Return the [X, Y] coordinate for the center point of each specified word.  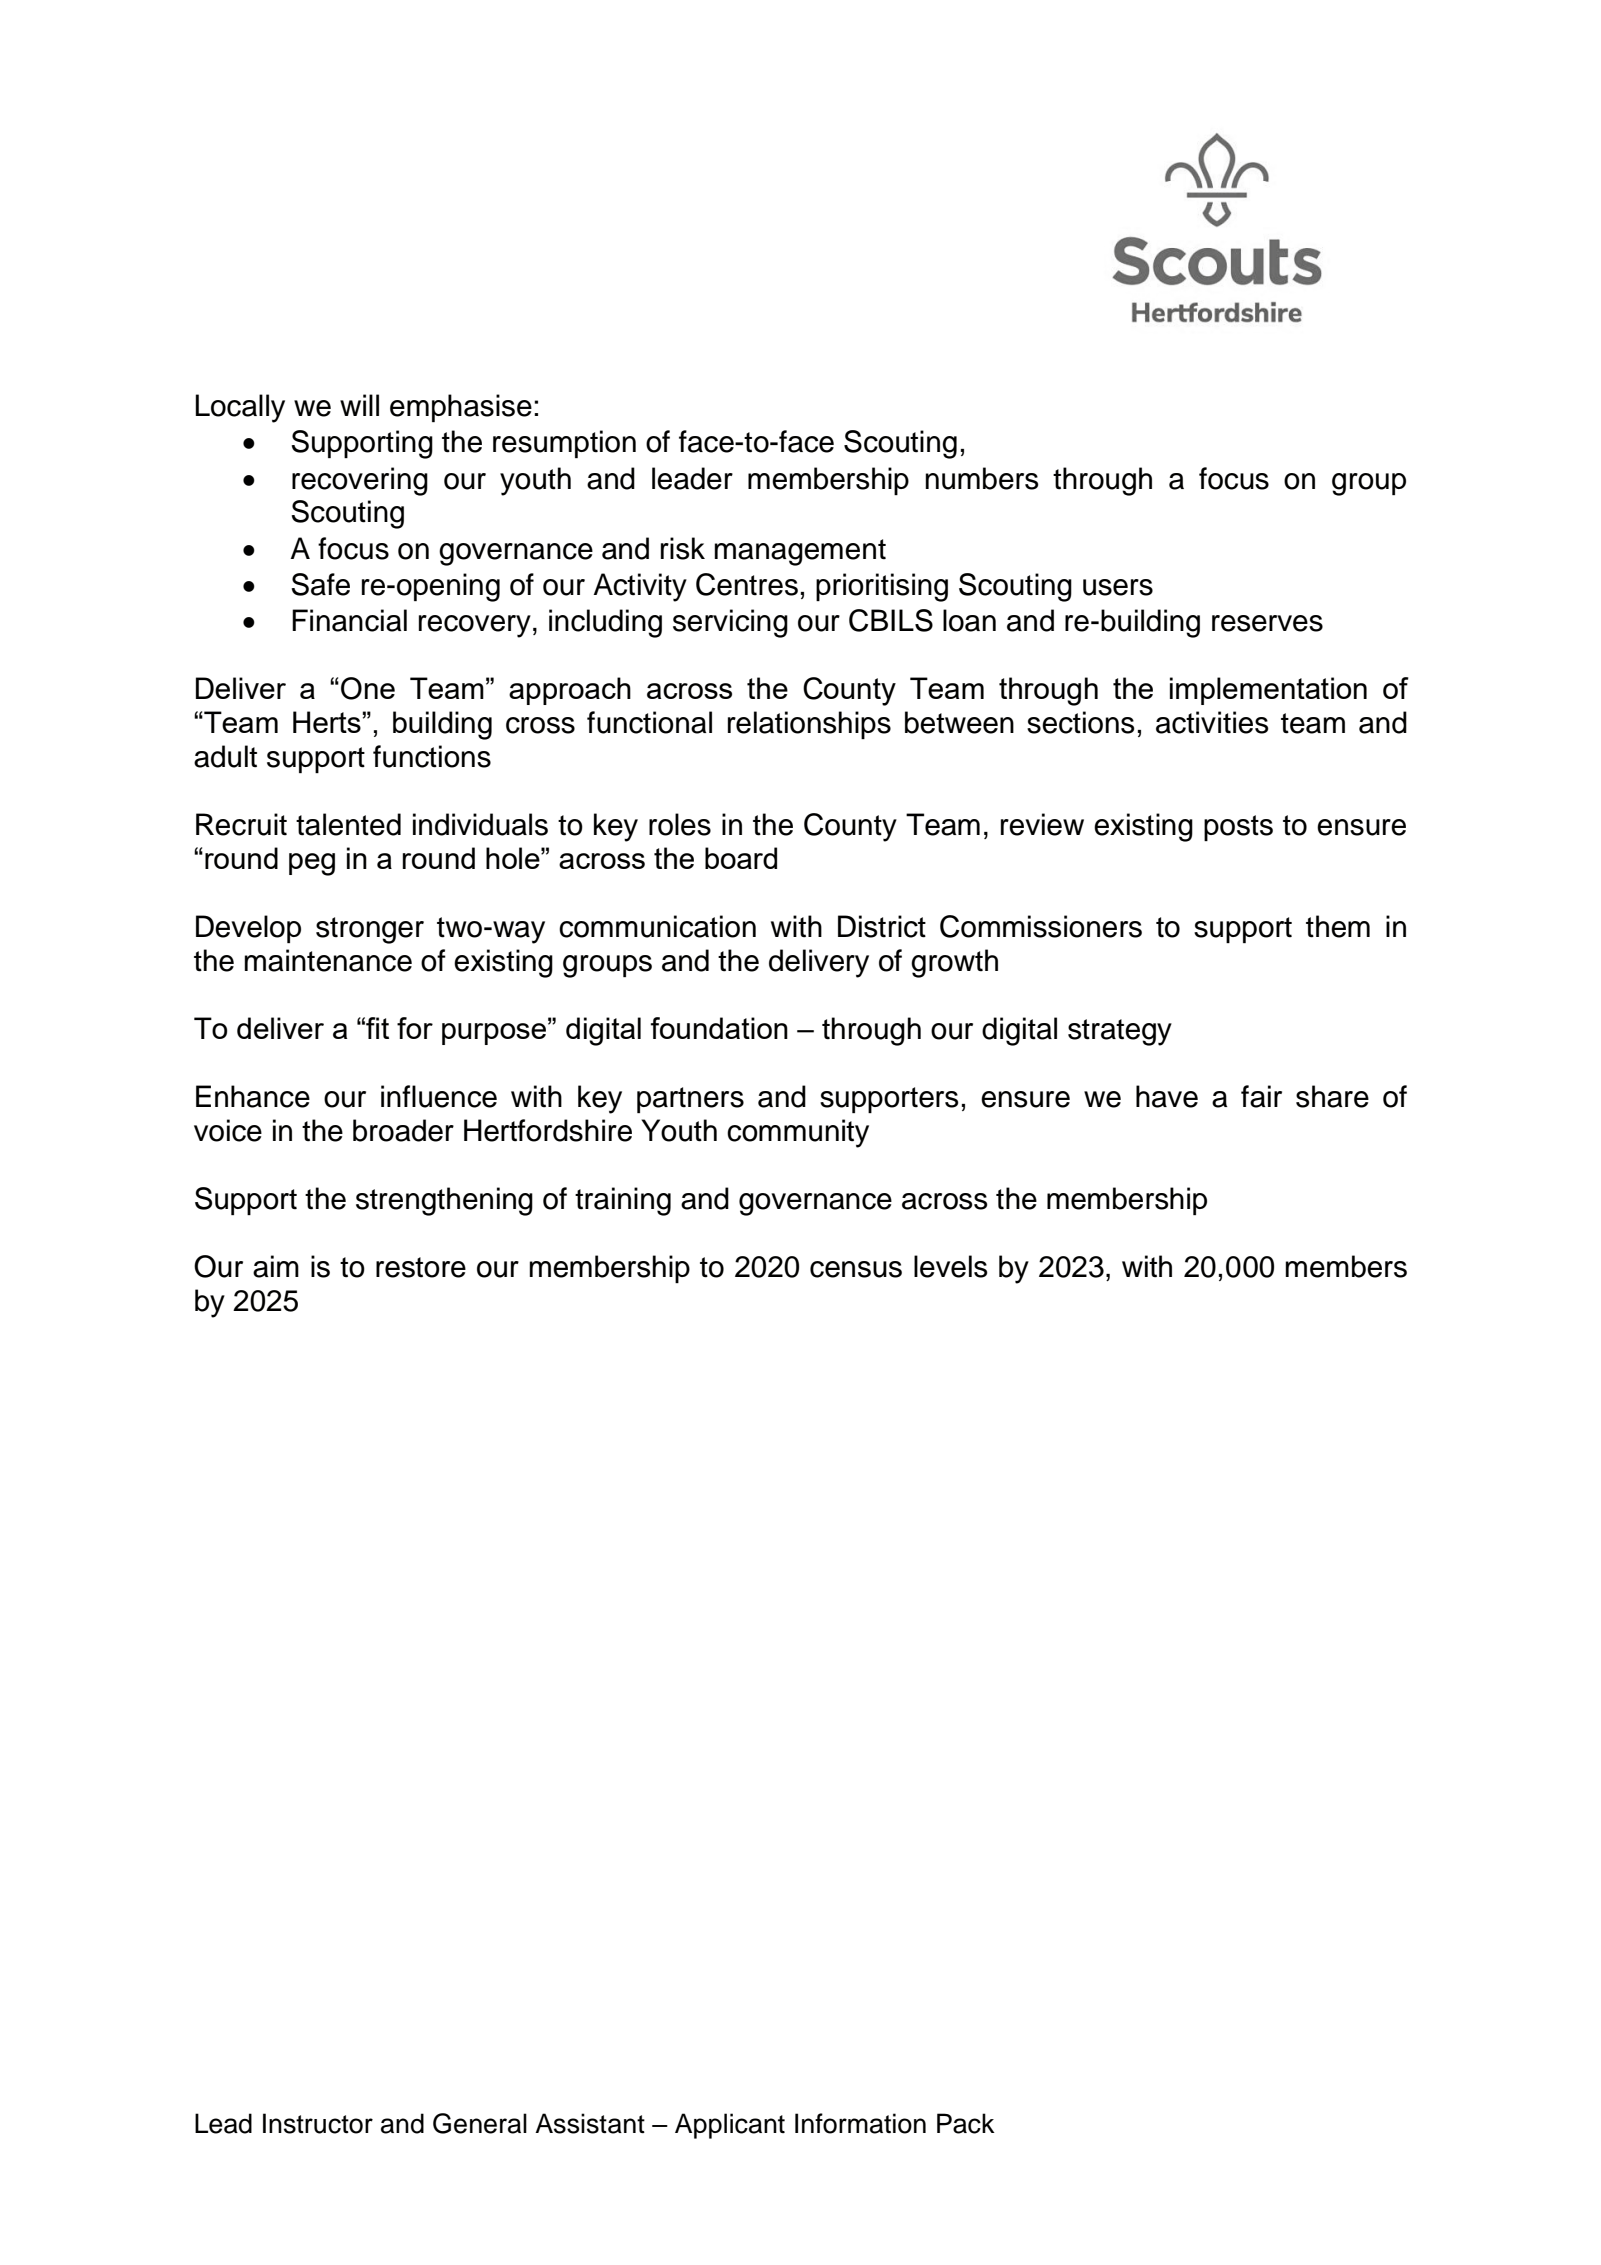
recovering [360, 481]
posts [1238, 828]
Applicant [730, 2126]
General [480, 2123]
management [800, 552]
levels [951, 1266]
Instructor [318, 2123]
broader [403, 1130]
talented [348, 824]
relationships [809, 725]
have [1167, 1096]
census [856, 1269]
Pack [966, 2123]
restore [421, 1267]
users [1118, 587]
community [798, 1133]
